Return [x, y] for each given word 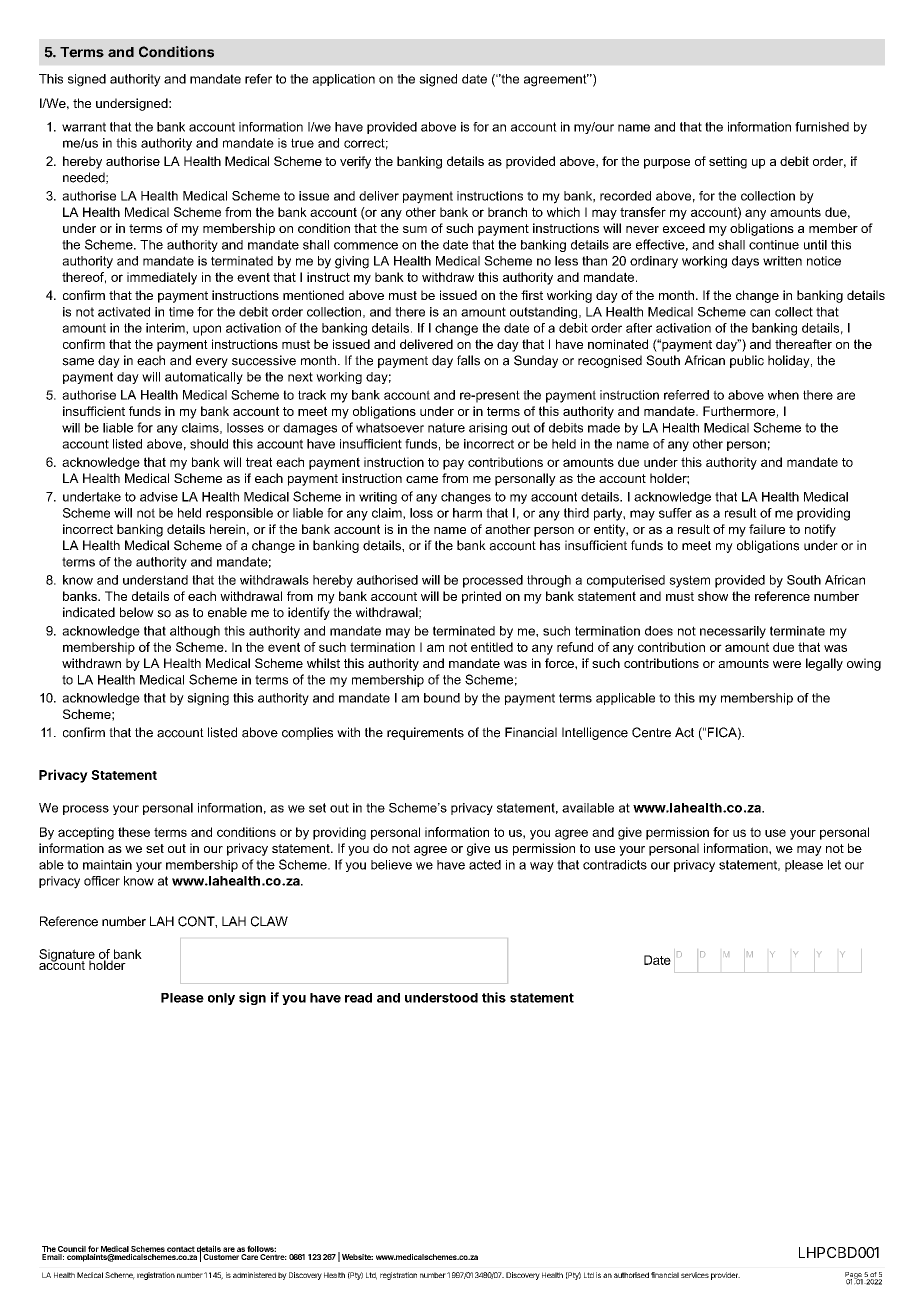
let [834, 865]
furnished [822, 127]
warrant [84, 127]
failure [767, 529]
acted [485, 865]
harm [467, 513]
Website [357, 1257]
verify [355, 162]
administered [254, 1275]
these [134, 832]
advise [159, 497]
